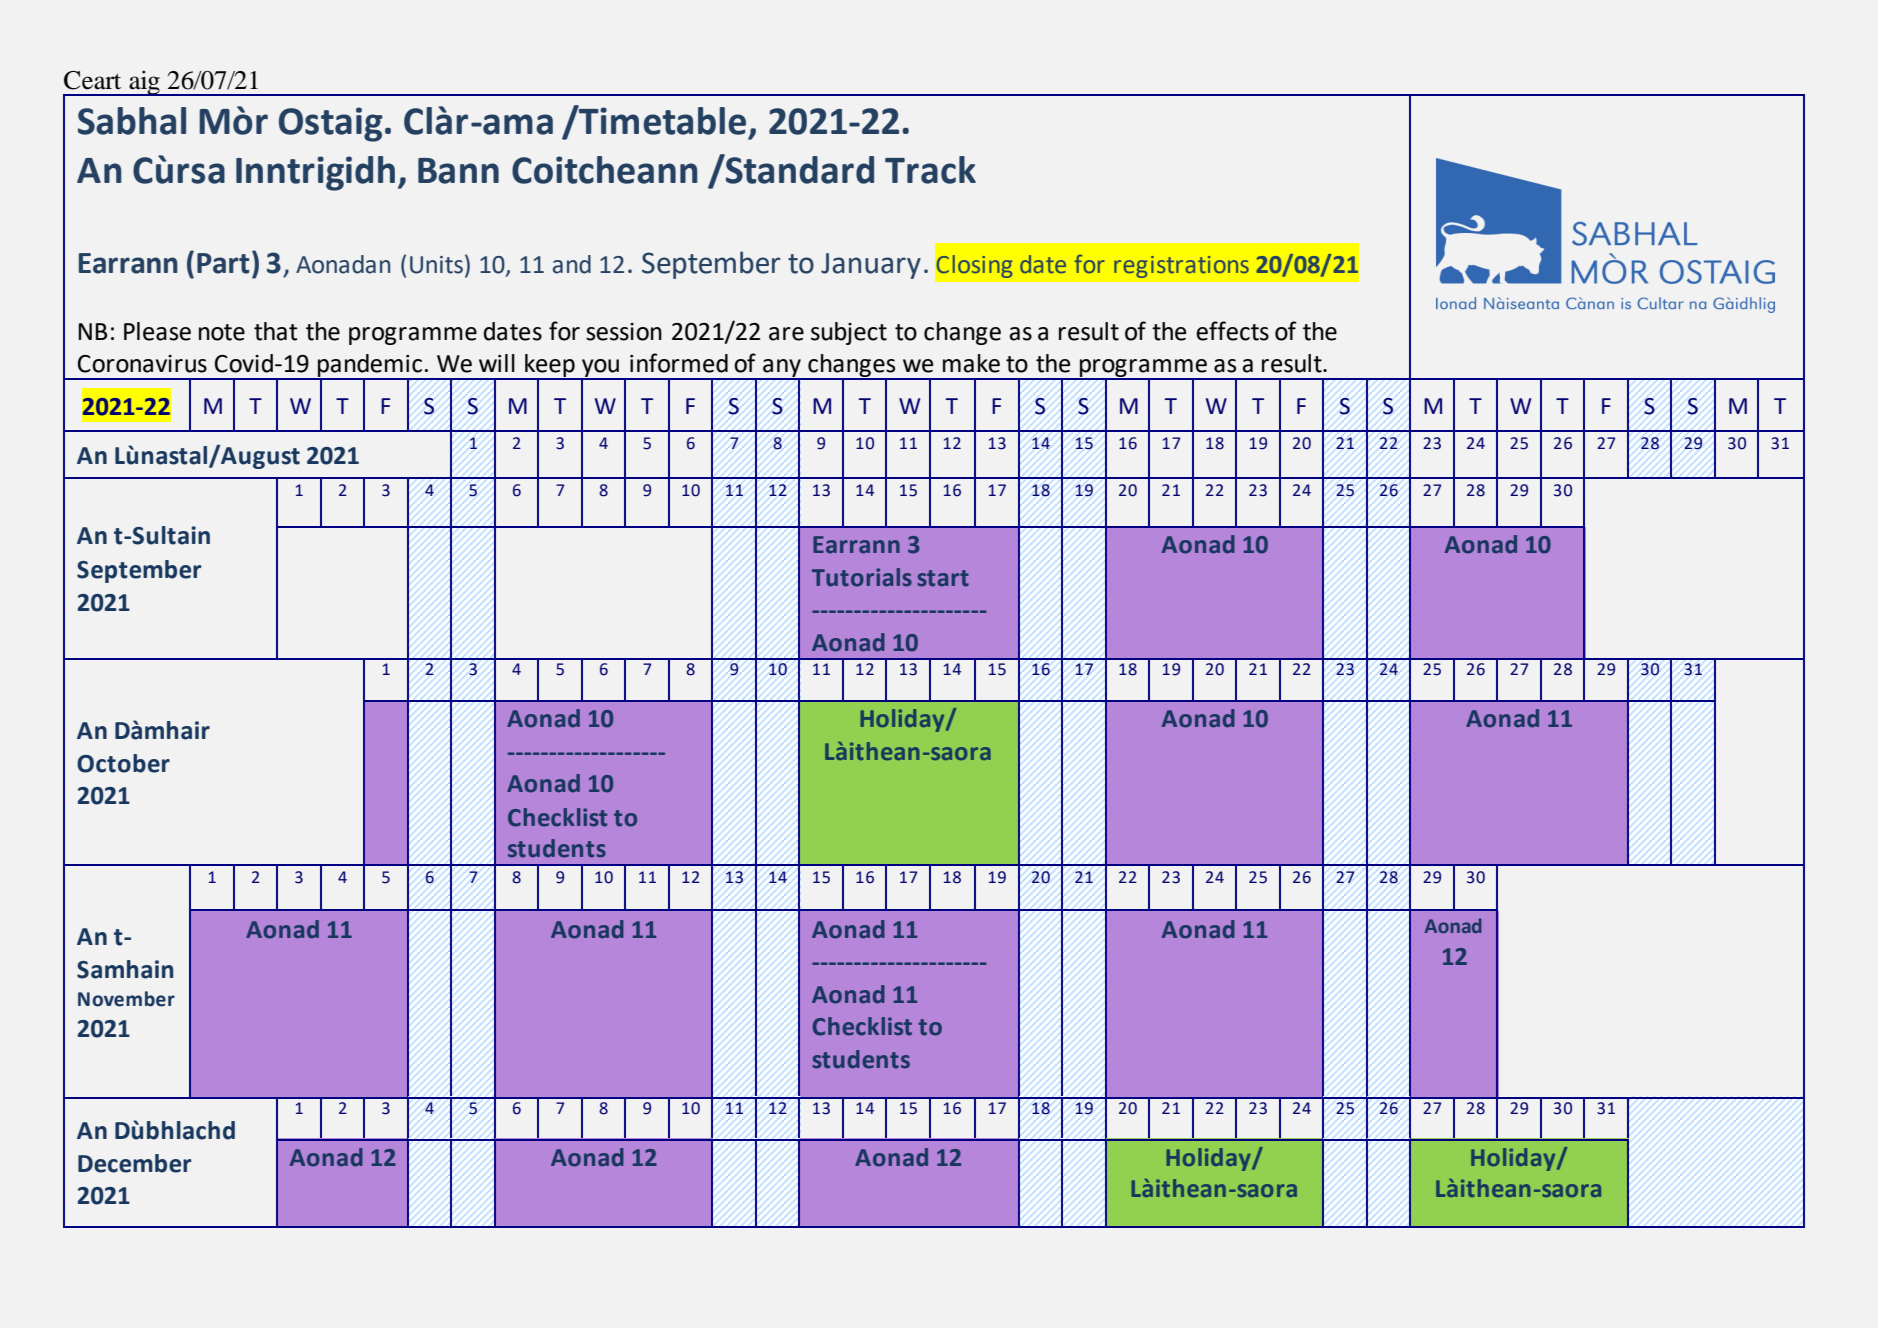 This document has height=1328, width=1878. What do you see at coordinates (134, 1163) in the document?
I see `December` at bounding box center [134, 1163].
